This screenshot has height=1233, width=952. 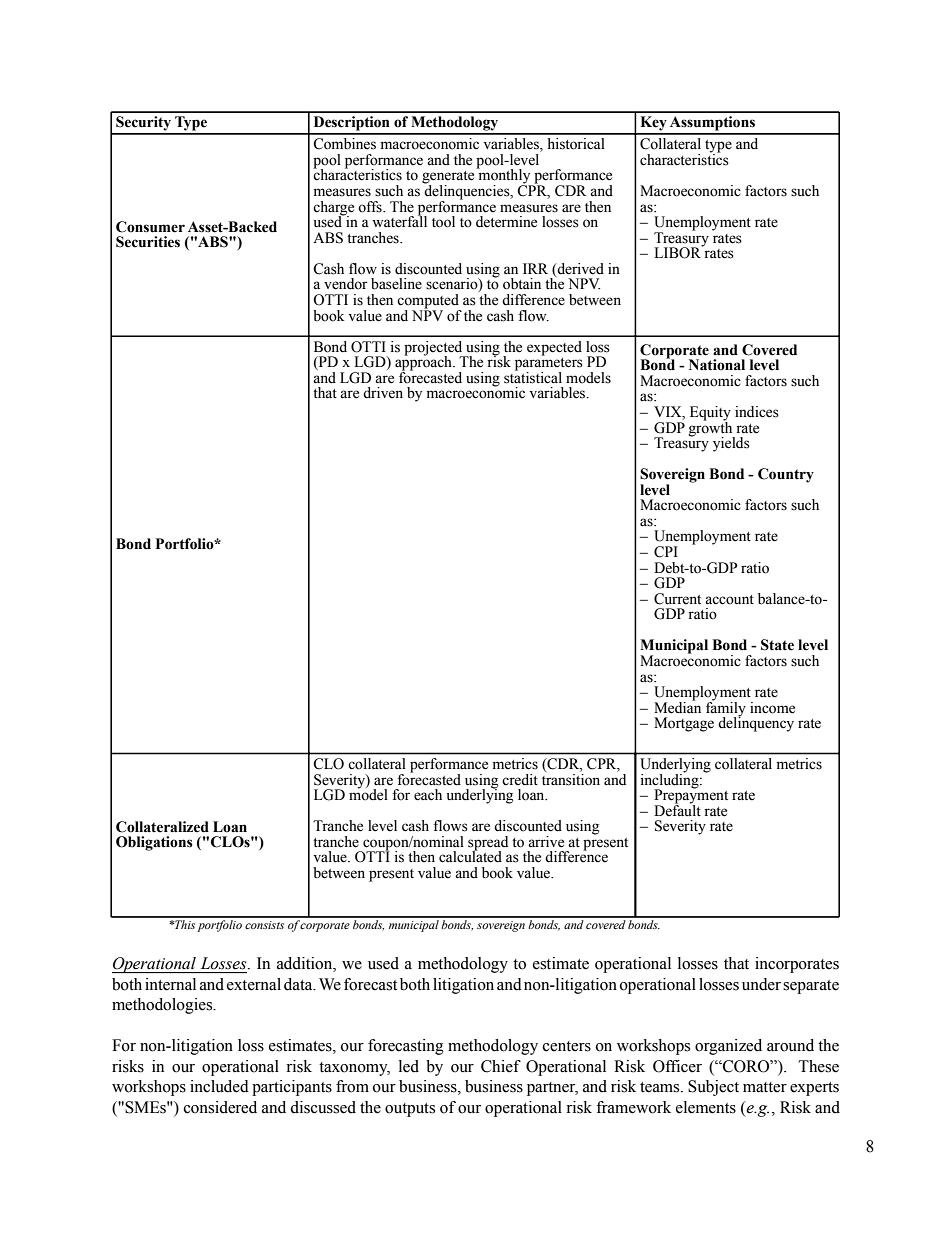 What do you see at coordinates (428, 795) in the screenshot?
I see `each` at bounding box center [428, 795].
